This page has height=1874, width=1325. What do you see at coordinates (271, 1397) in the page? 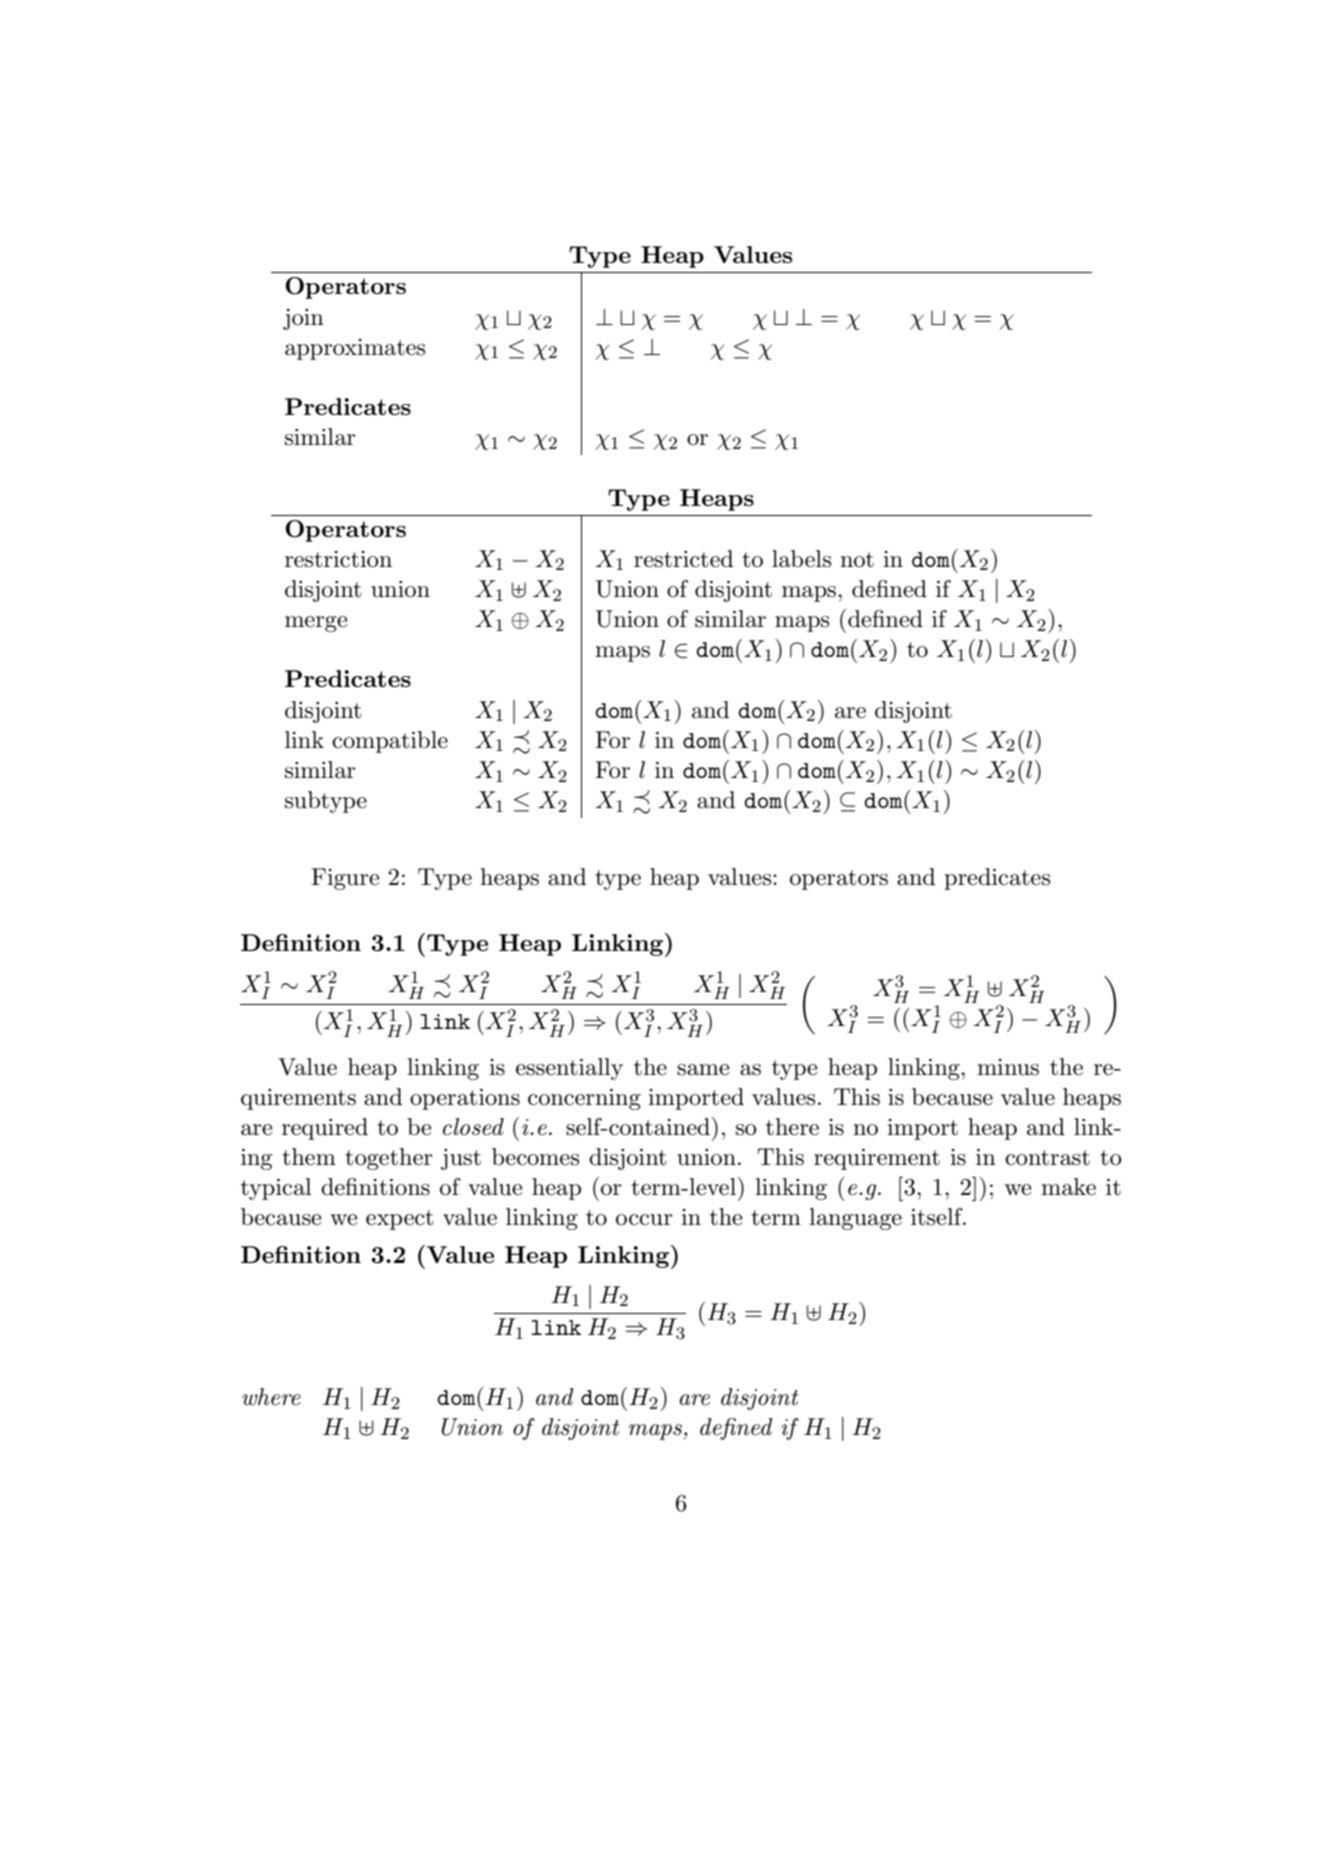
I see `where` at bounding box center [271, 1397].
